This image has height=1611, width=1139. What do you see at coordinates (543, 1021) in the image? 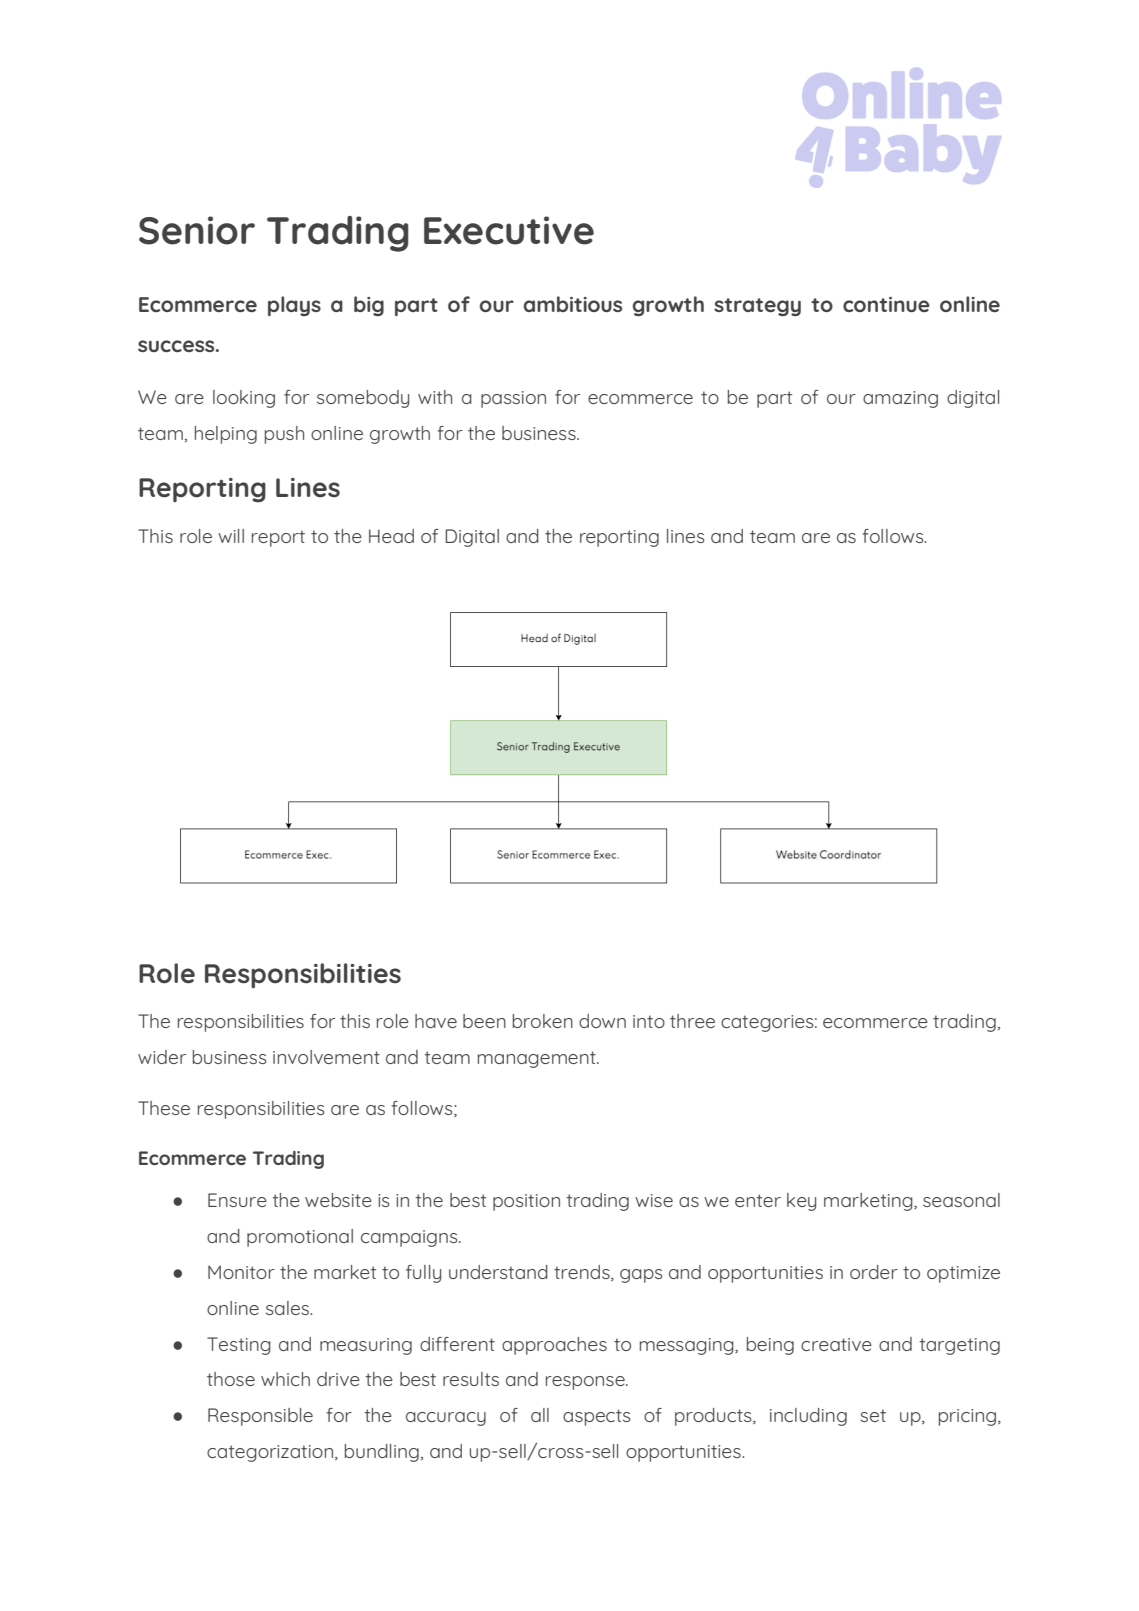
I see `broken` at bounding box center [543, 1021].
